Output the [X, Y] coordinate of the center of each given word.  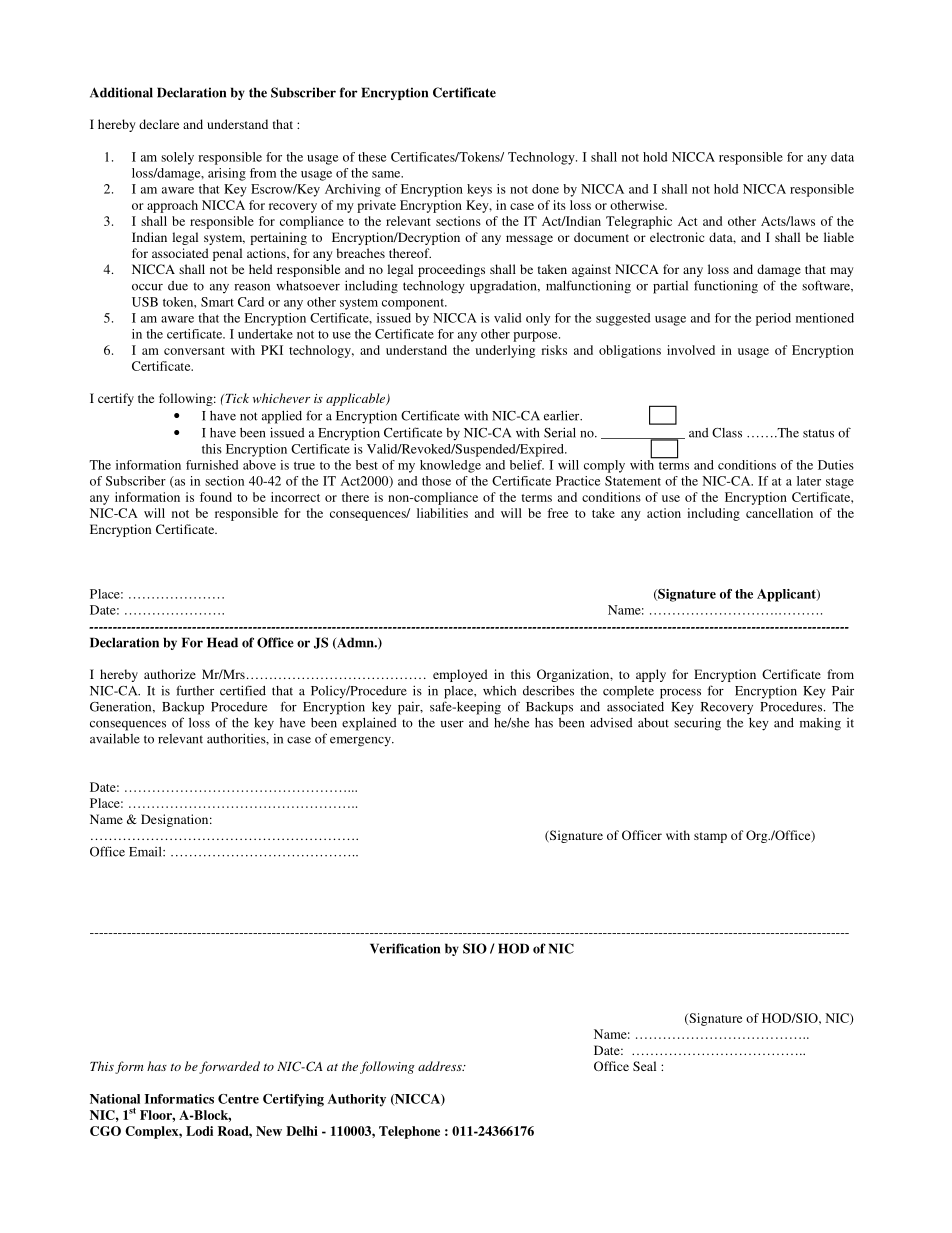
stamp [710, 837]
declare [159, 124]
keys [479, 190]
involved [691, 350]
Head [222, 642]
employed [460, 675]
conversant [194, 351]
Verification [405, 948]
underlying [505, 351]
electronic [677, 237]
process [680, 694]
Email [146, 852]
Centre [238, 1099]
